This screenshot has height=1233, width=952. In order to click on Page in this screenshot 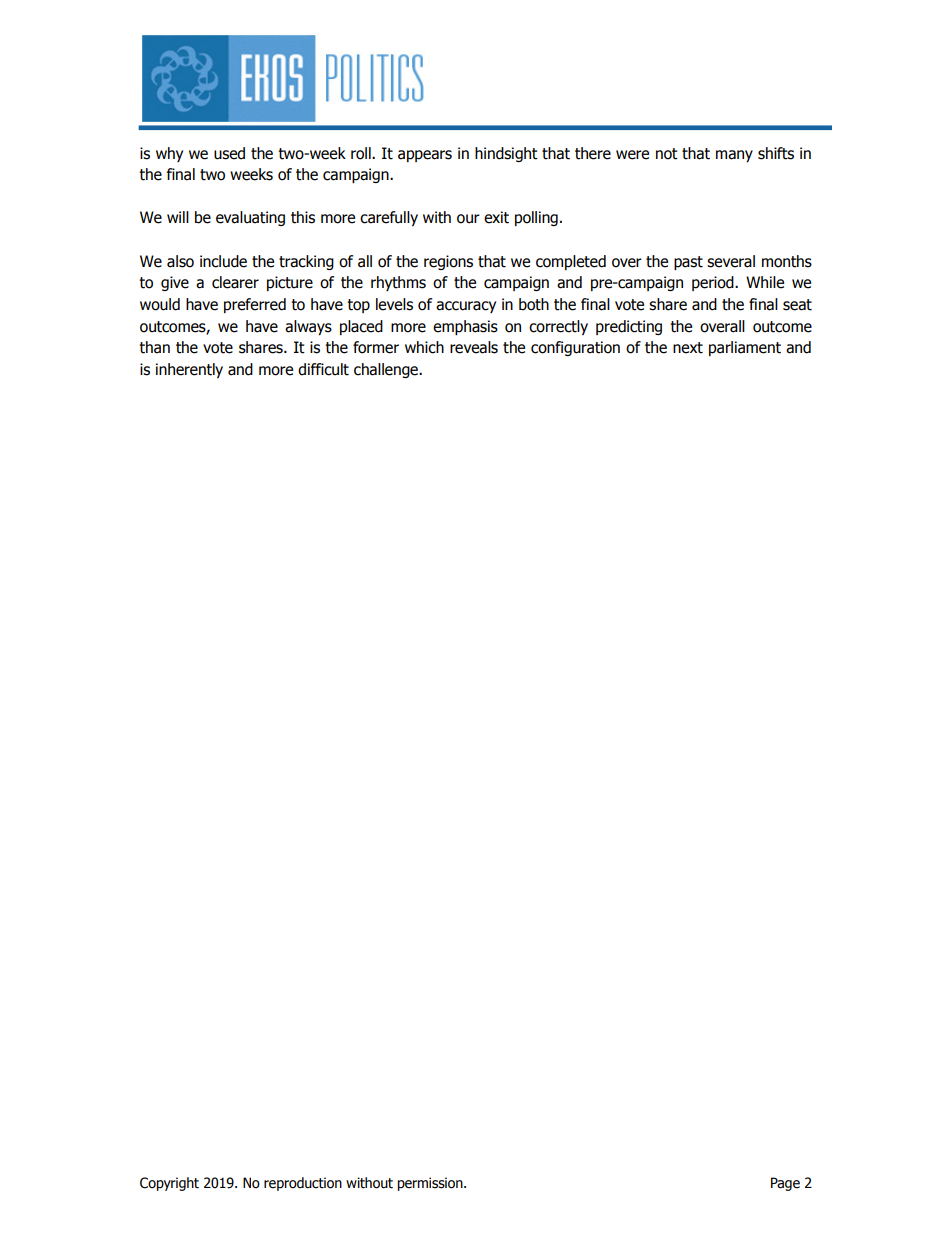, I will do `click(785, 1184)`.
